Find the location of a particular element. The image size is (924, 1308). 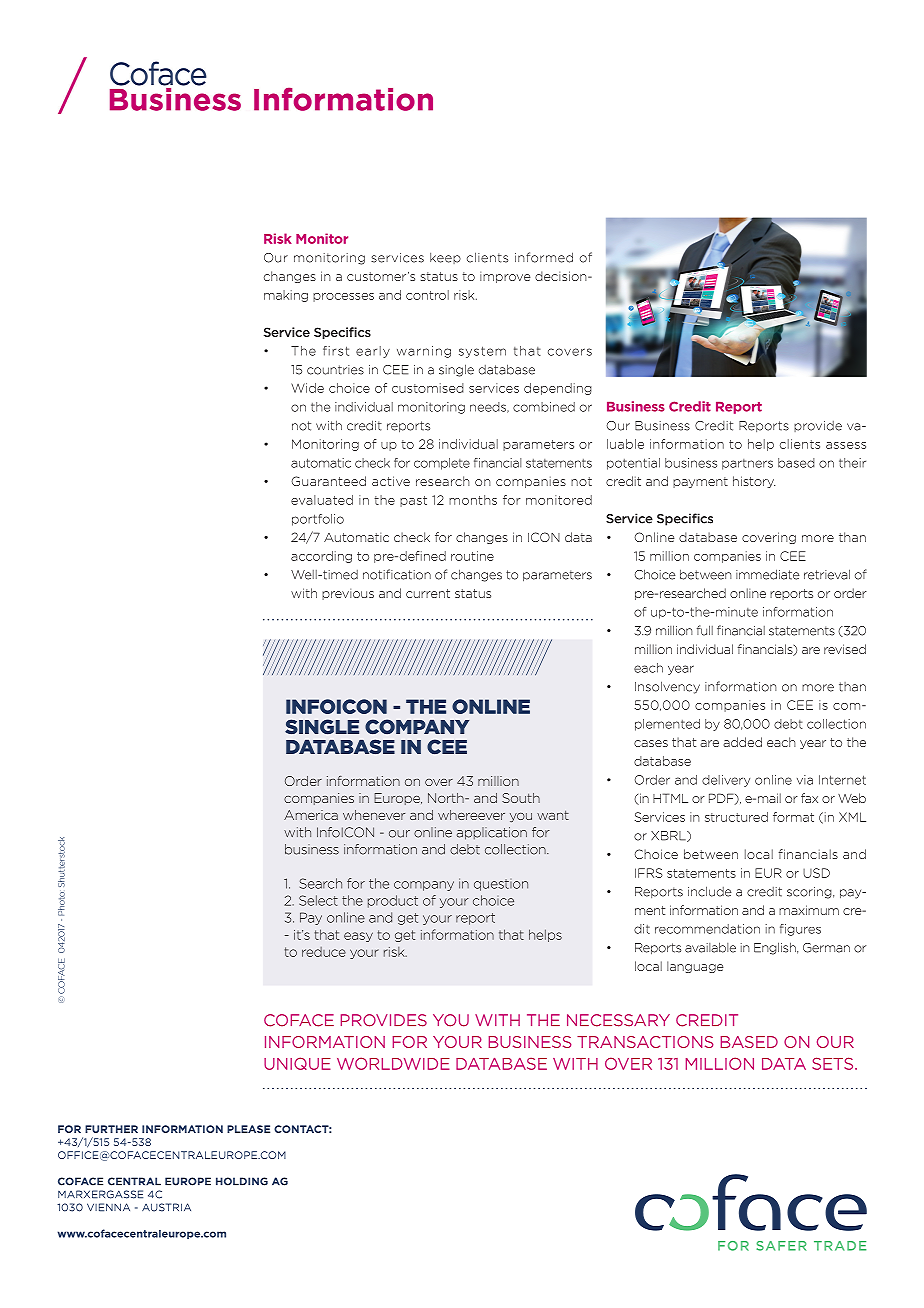

HOLDING is located at coordinates (242, 1181).
